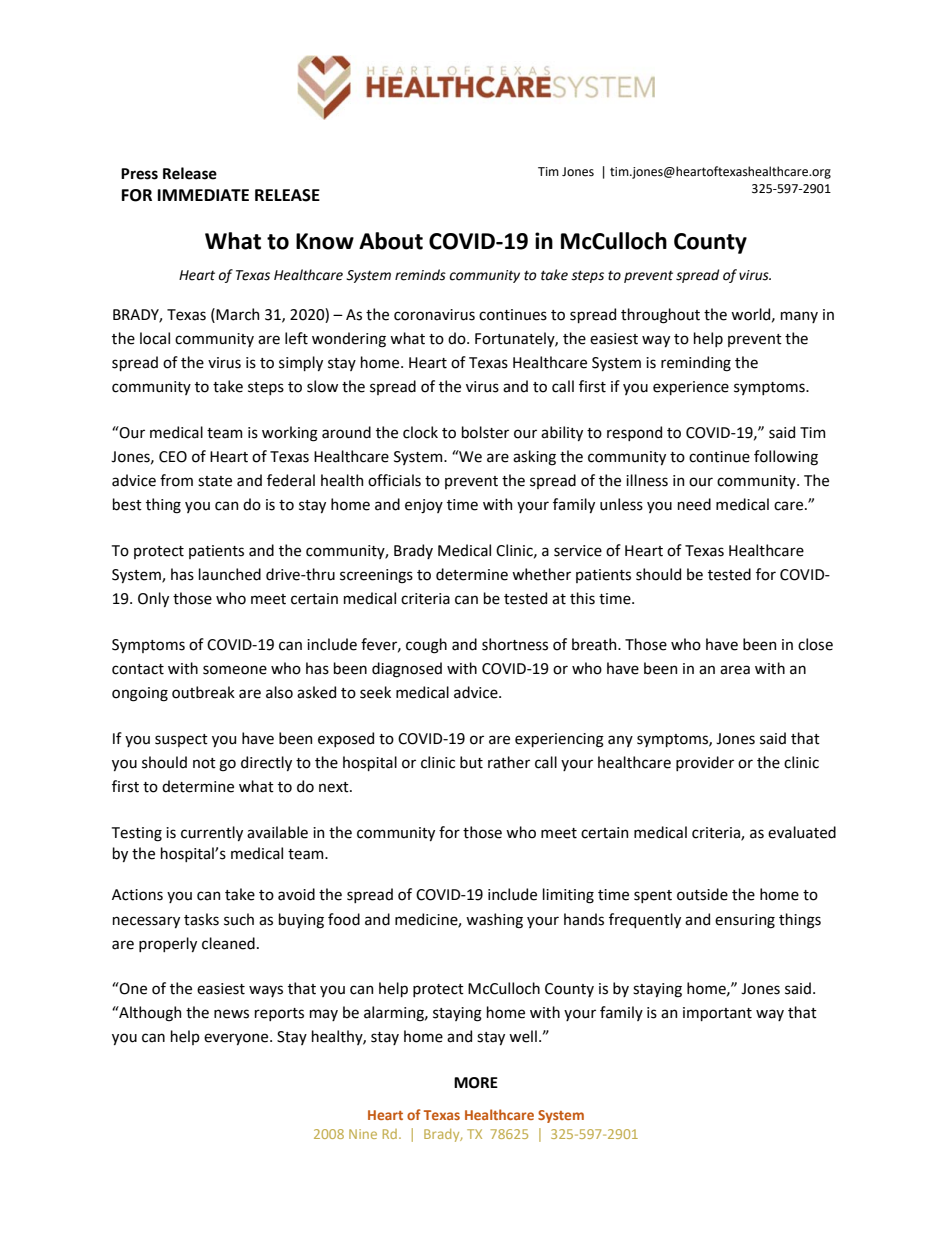 This screenshot has width=952, height=1233. What do you see at coordinates (494, 921) in the screenshot?
I see `washing` at bounding box center [494, 921].
